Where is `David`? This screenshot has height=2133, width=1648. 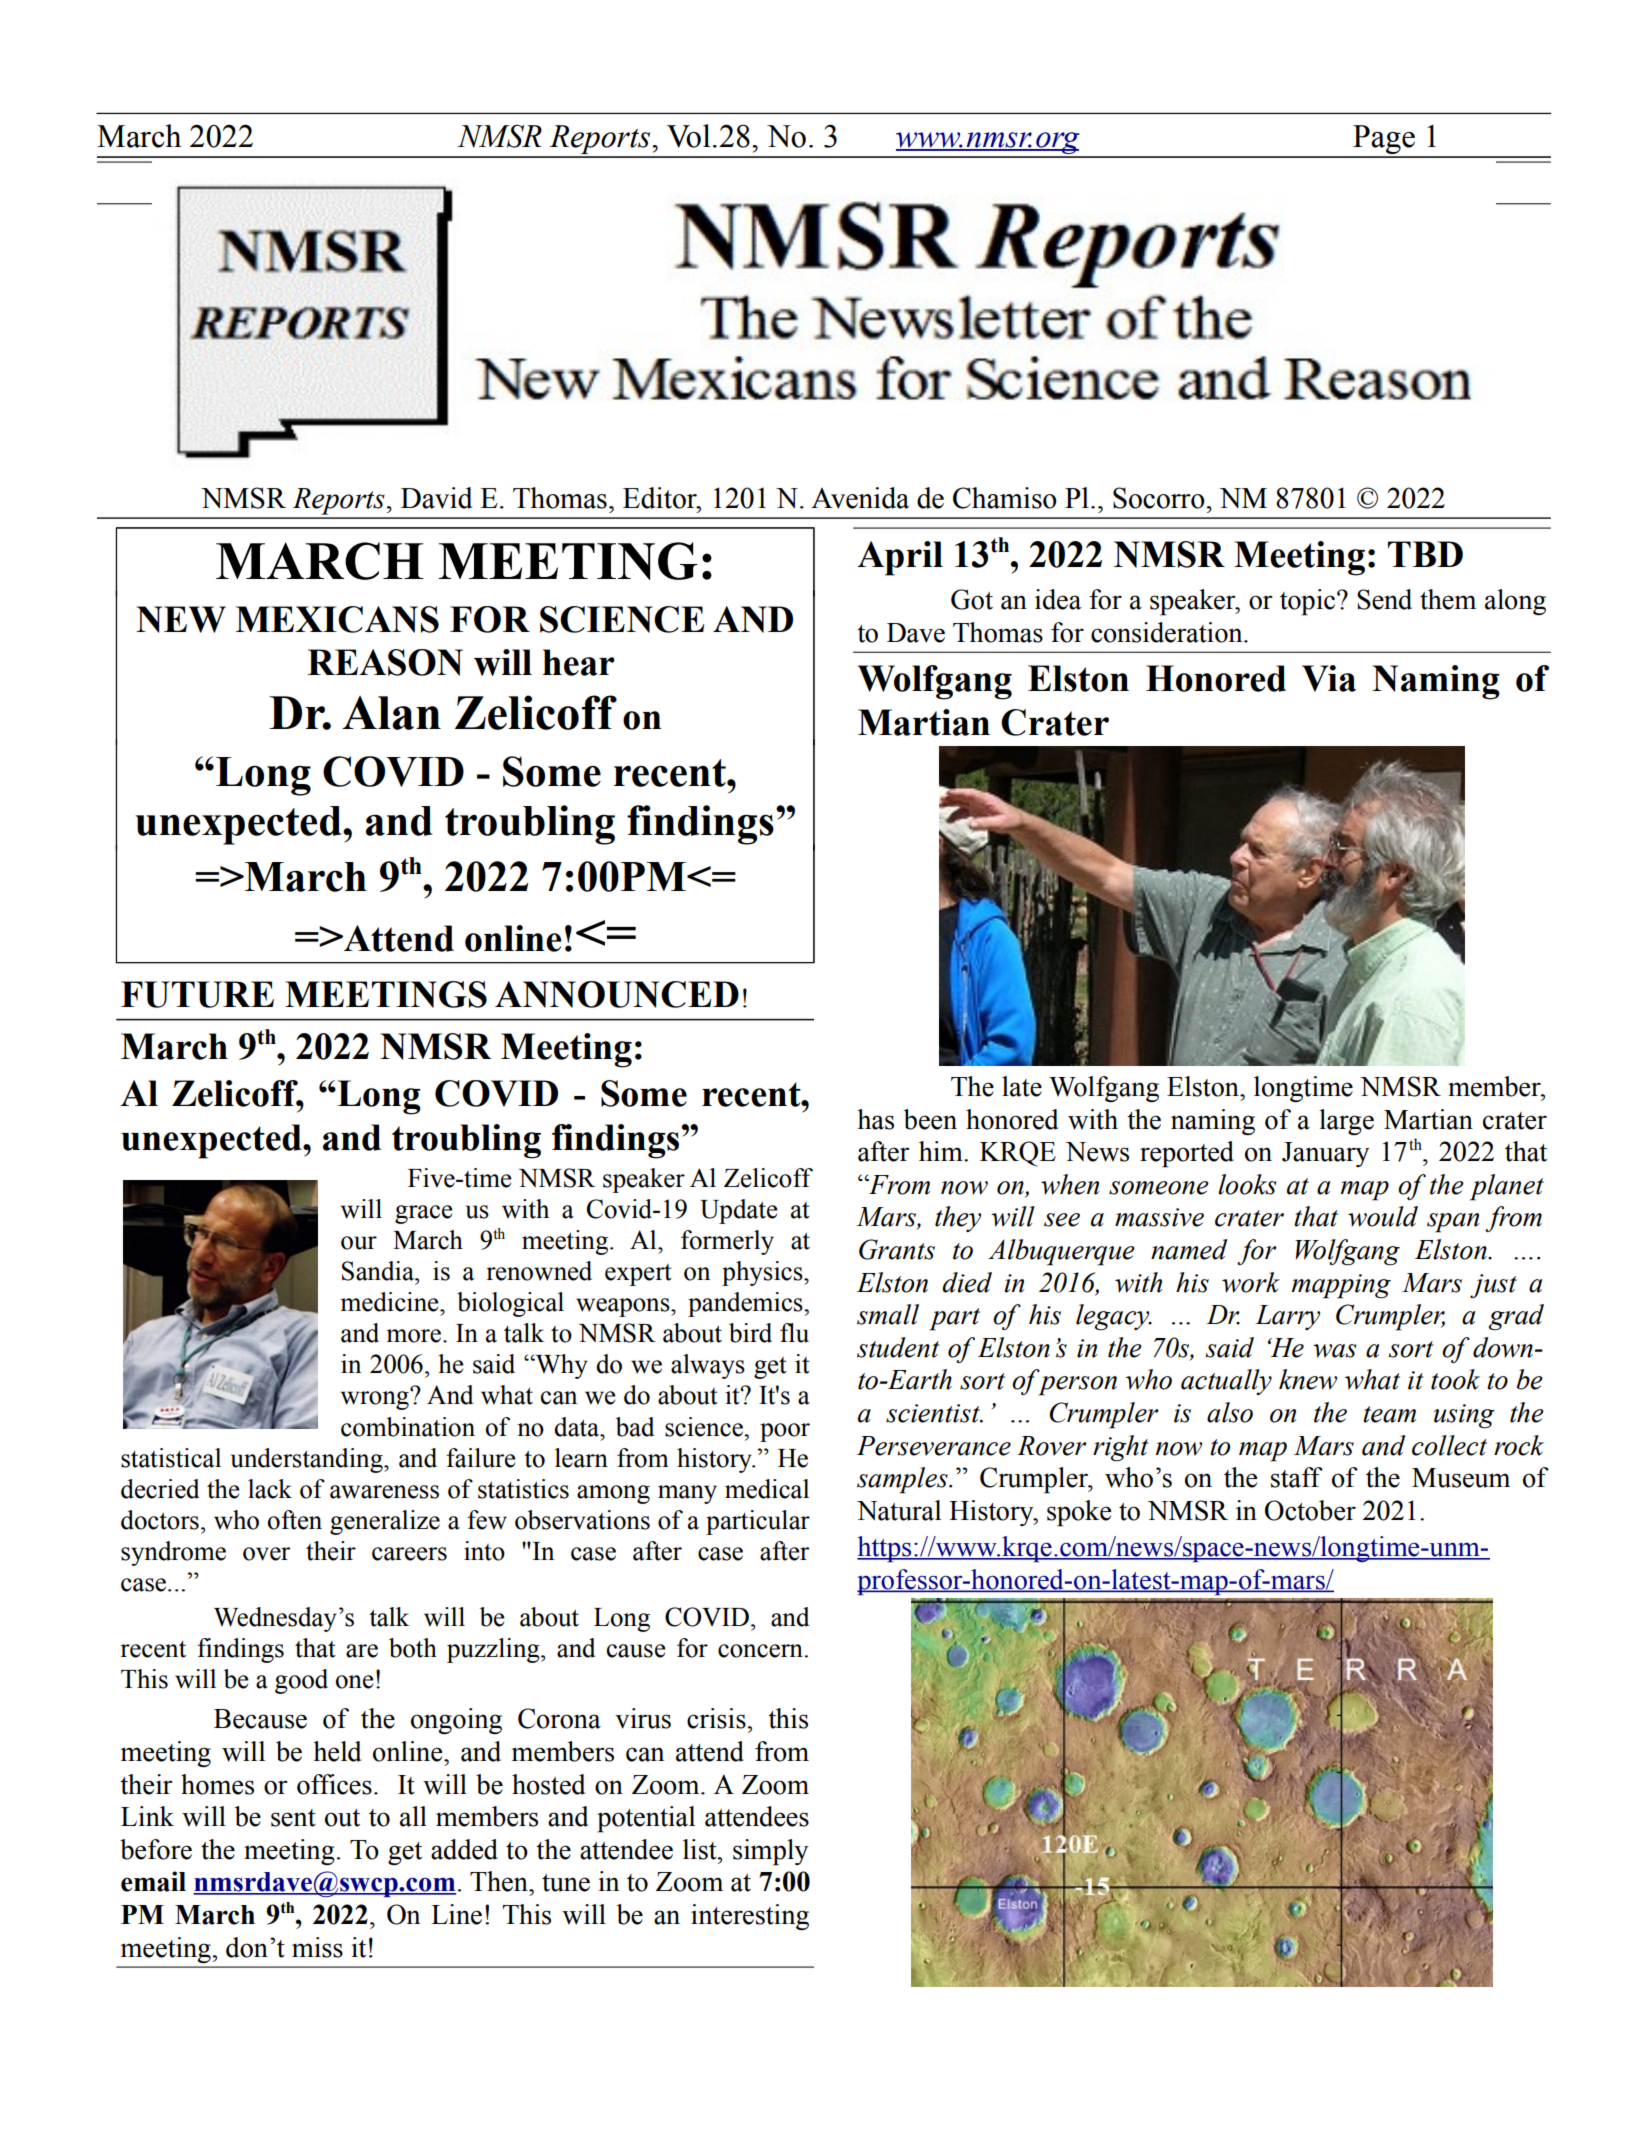 David is located at coordinates (436, 498).
